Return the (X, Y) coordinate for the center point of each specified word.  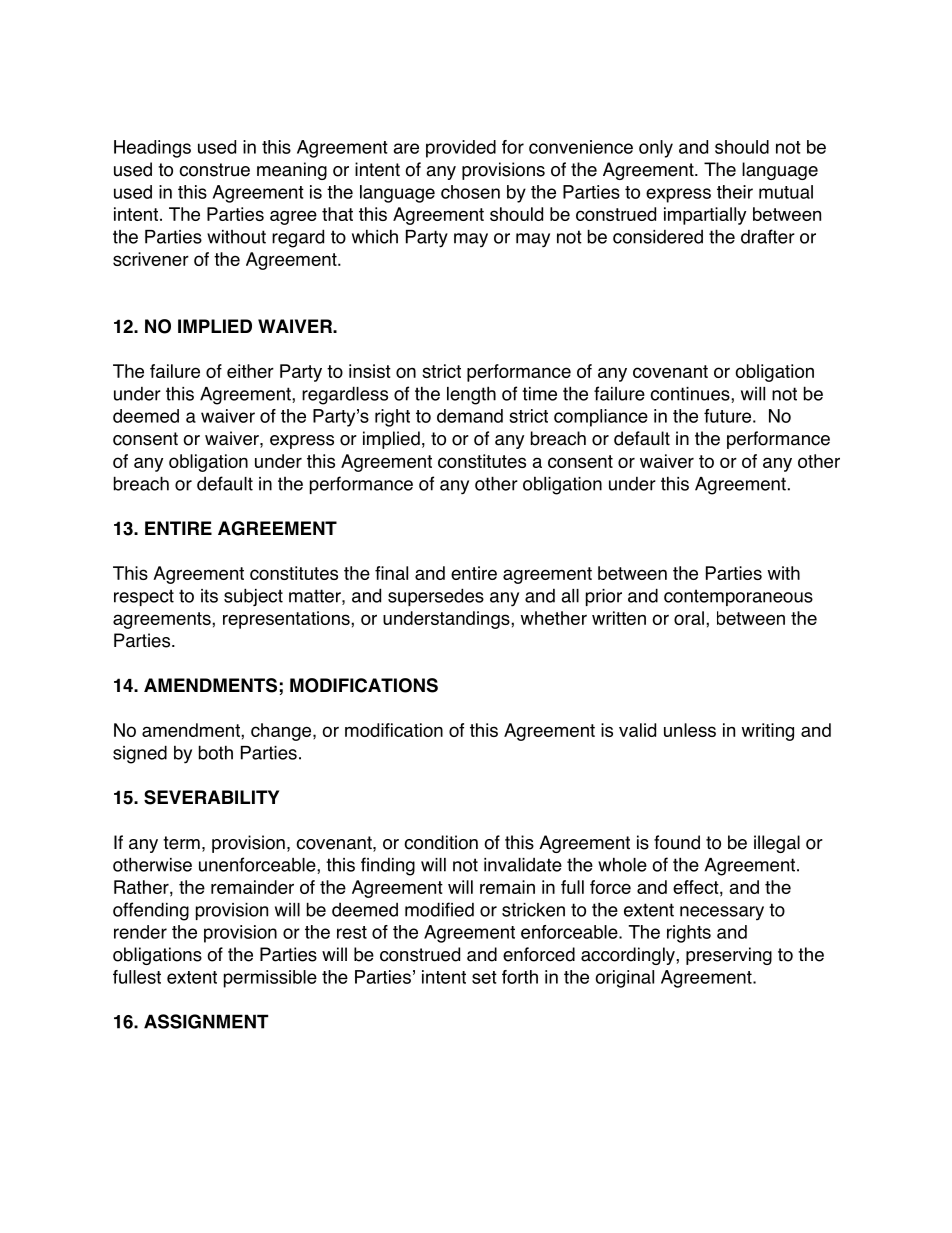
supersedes (436, 597)
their (735, 192)
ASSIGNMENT (206, 1021)
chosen (470, 192)
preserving (729, 956)
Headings (152, 149)
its (209, 596)
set (484, 977)
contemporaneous (738, 597)
